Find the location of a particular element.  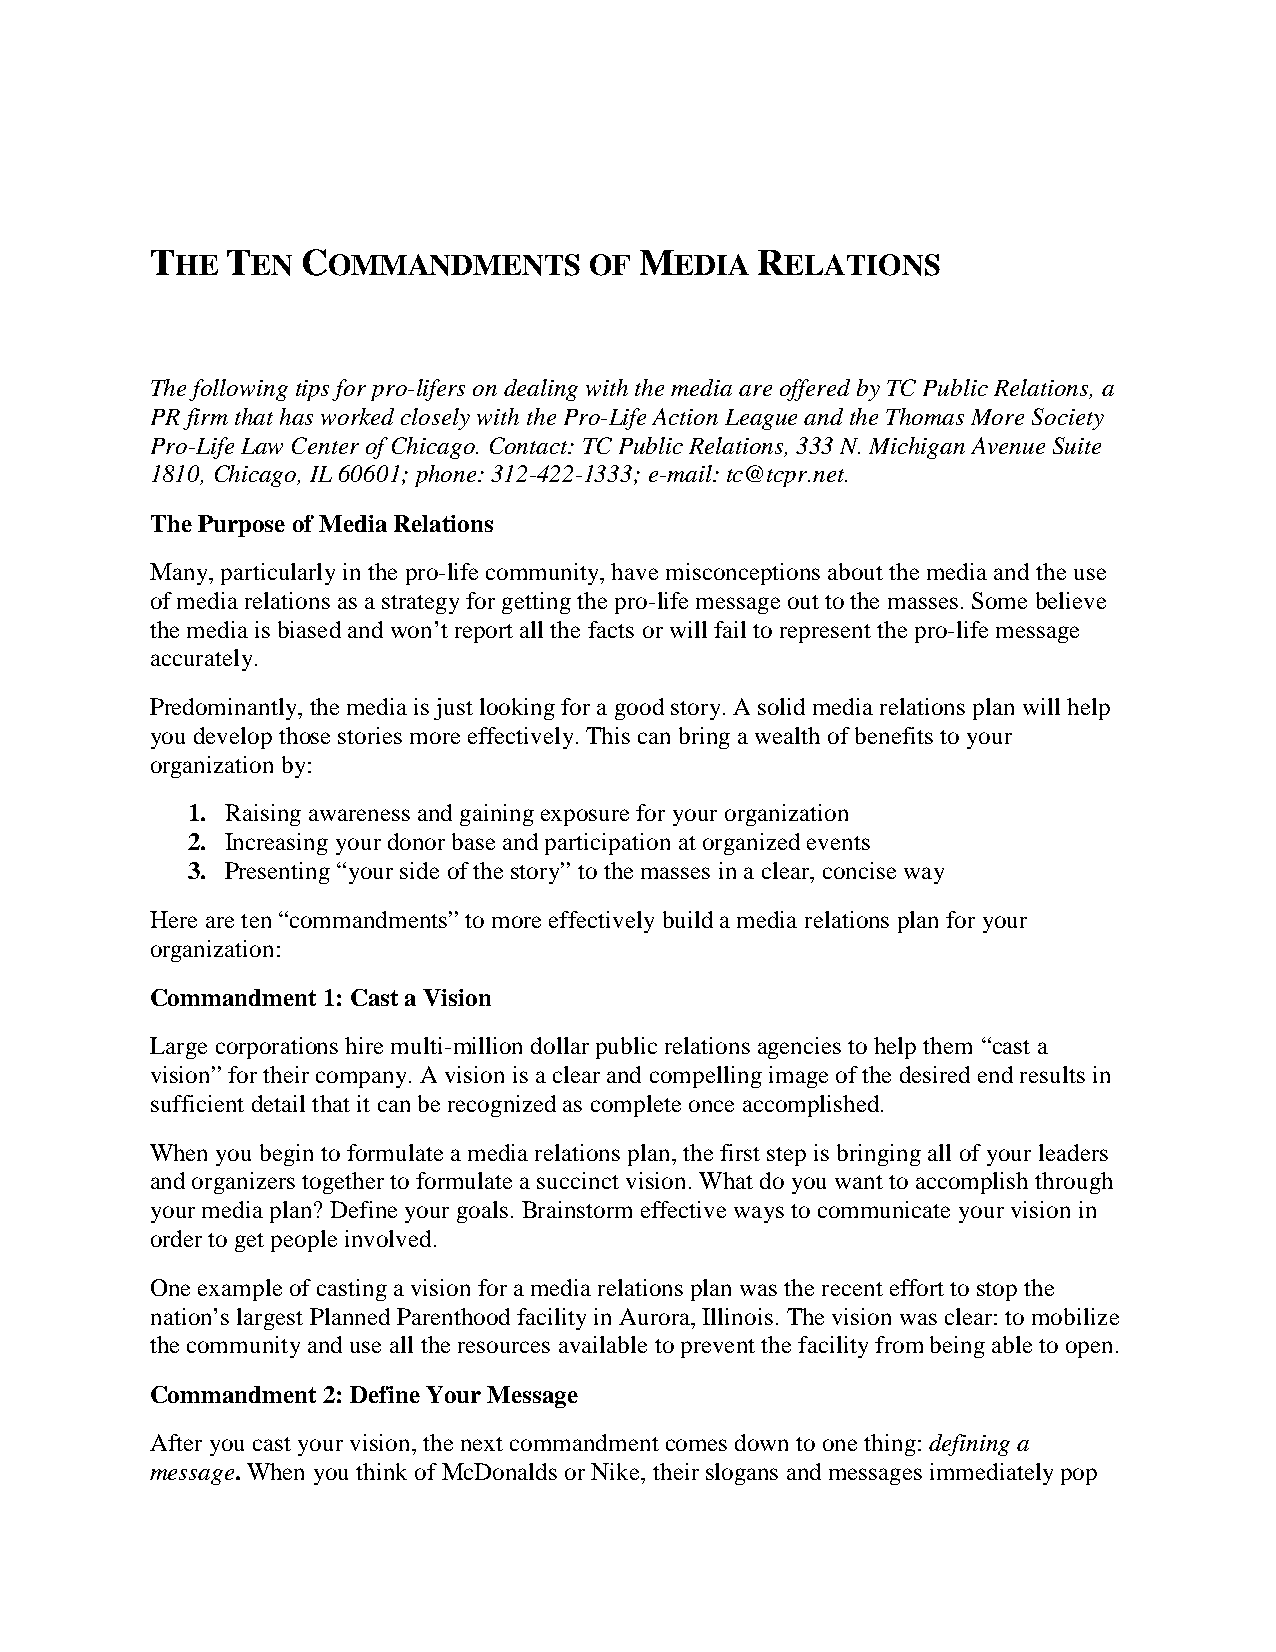

concise is located at coordinates (859, 870).
